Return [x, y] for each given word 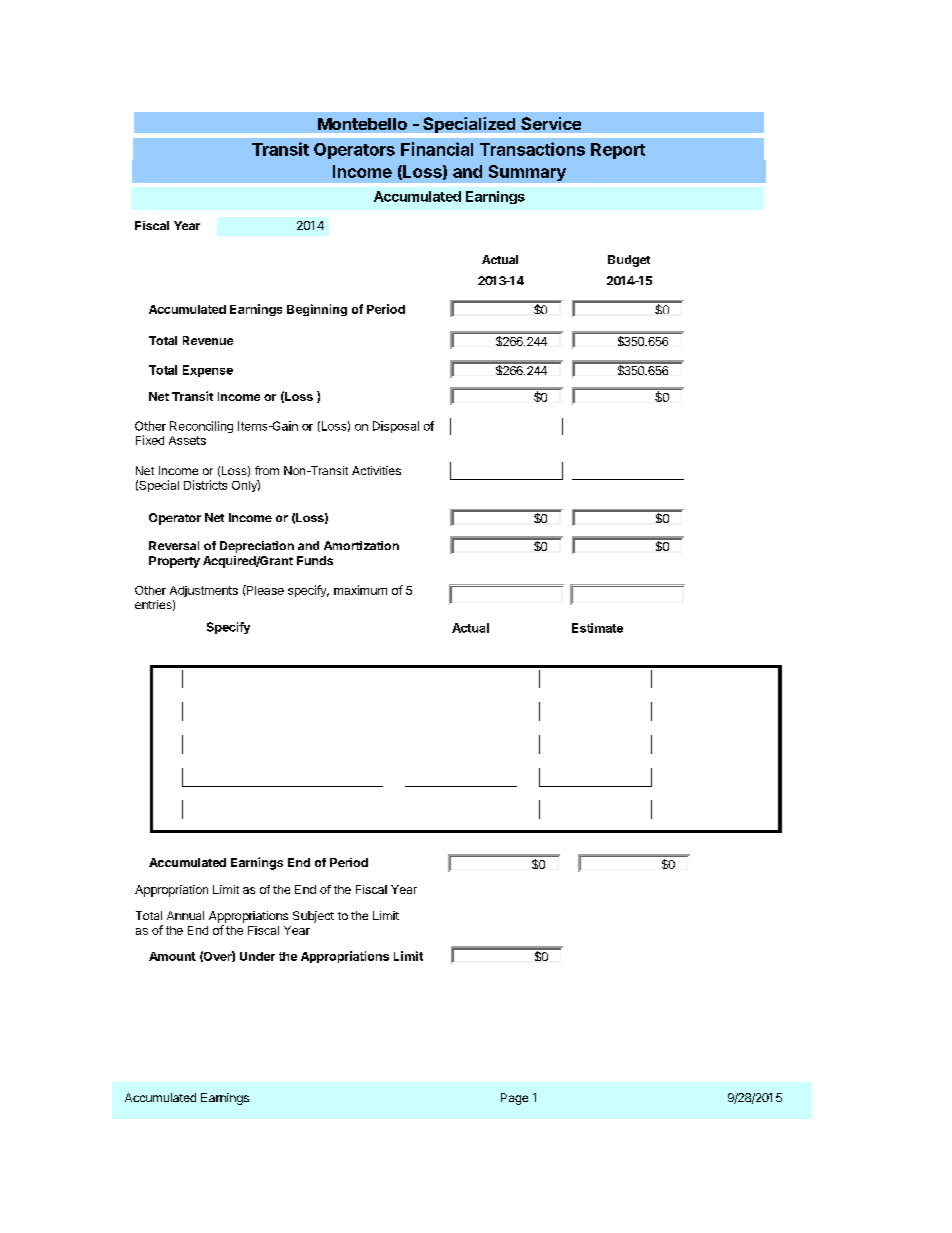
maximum [360, 590]
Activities [376, 470]
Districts [205, 485]
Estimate [597, 628]
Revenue [208, 340]
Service [551, 123]
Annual [185, 915]
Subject [313, 917]
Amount [172, 956]
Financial [437, 149]
